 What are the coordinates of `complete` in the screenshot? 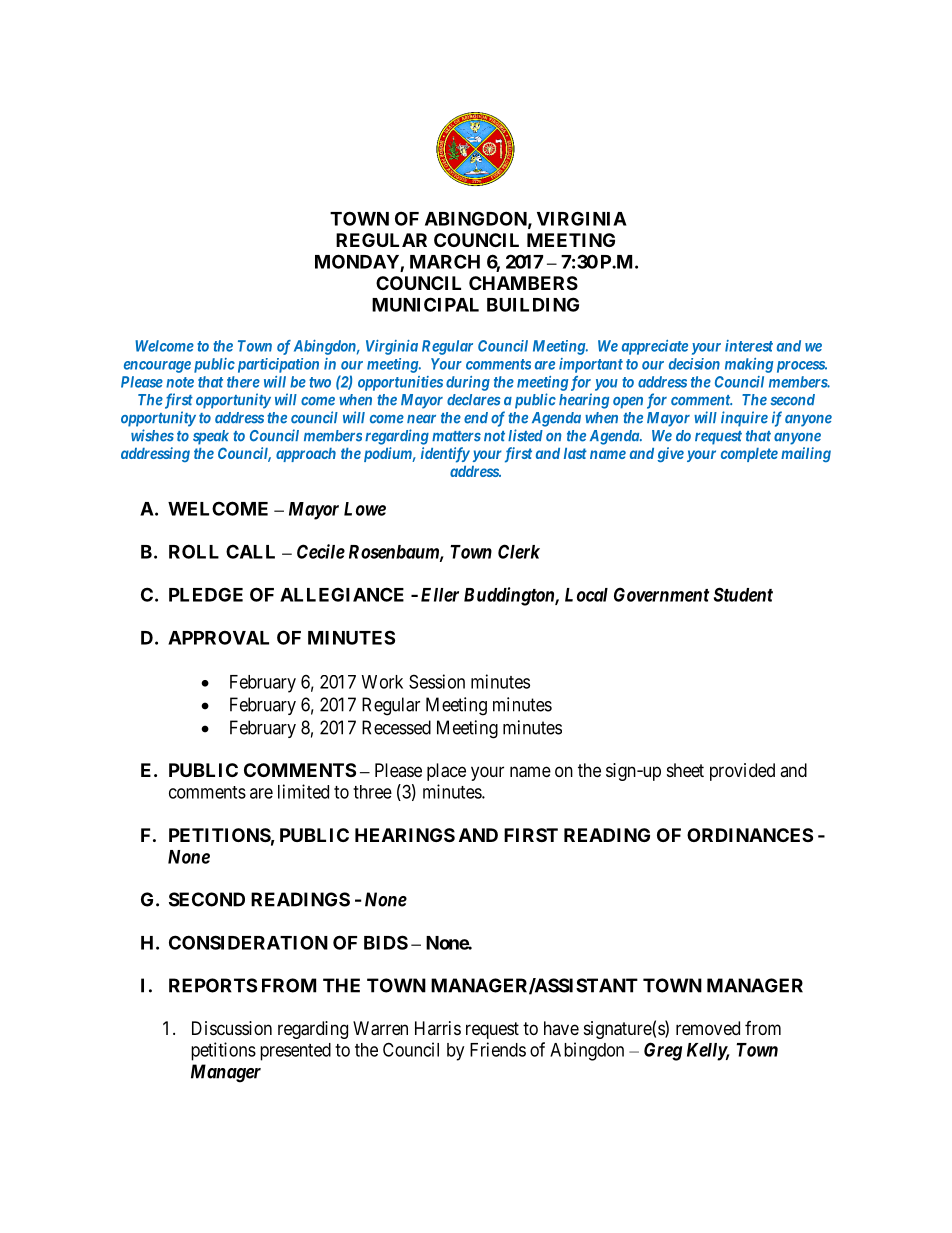 It's located at (749, 455).
